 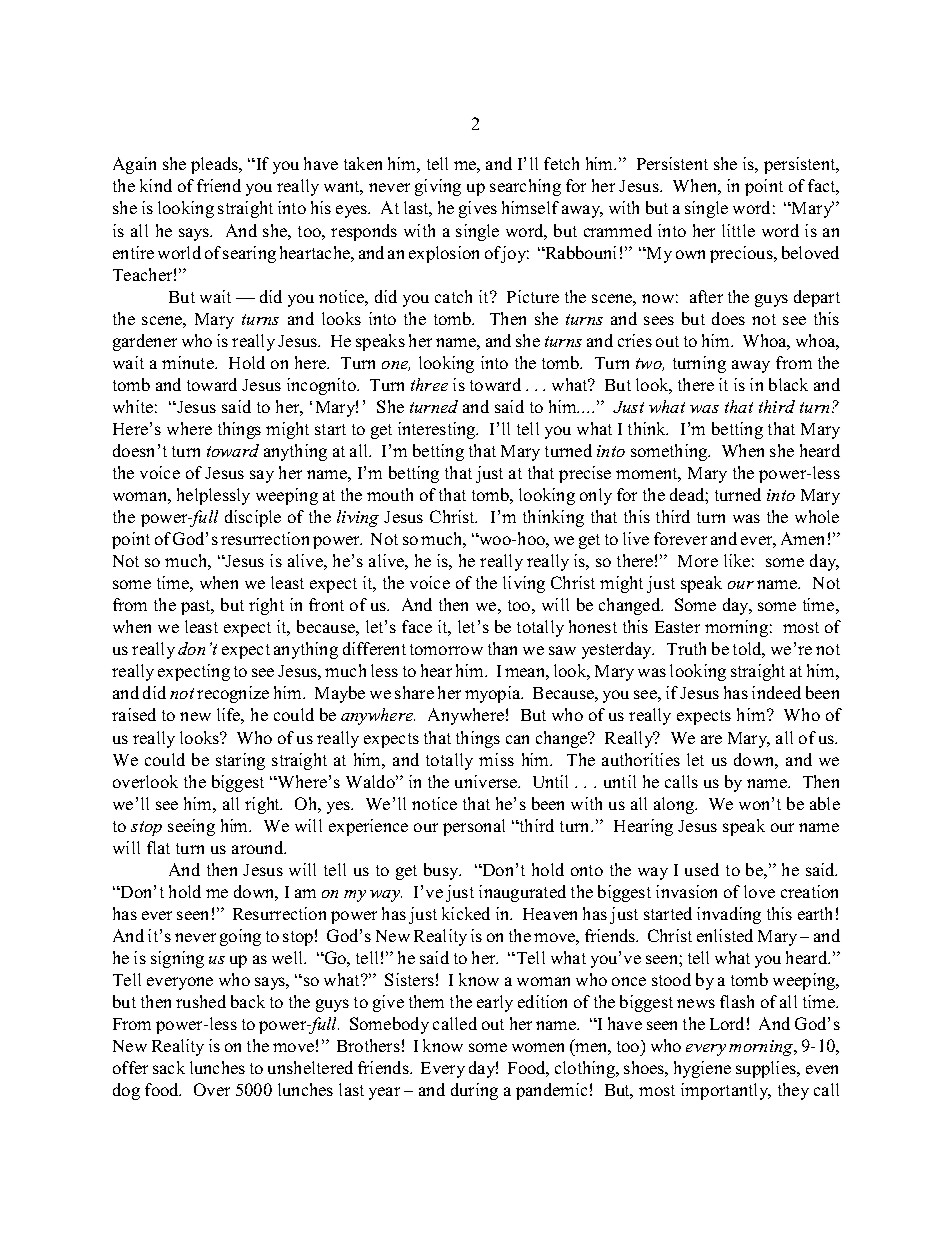 What do you see at coordinates (438, 187) in the image?
I see `giving` at bounding box center [438, 187].
